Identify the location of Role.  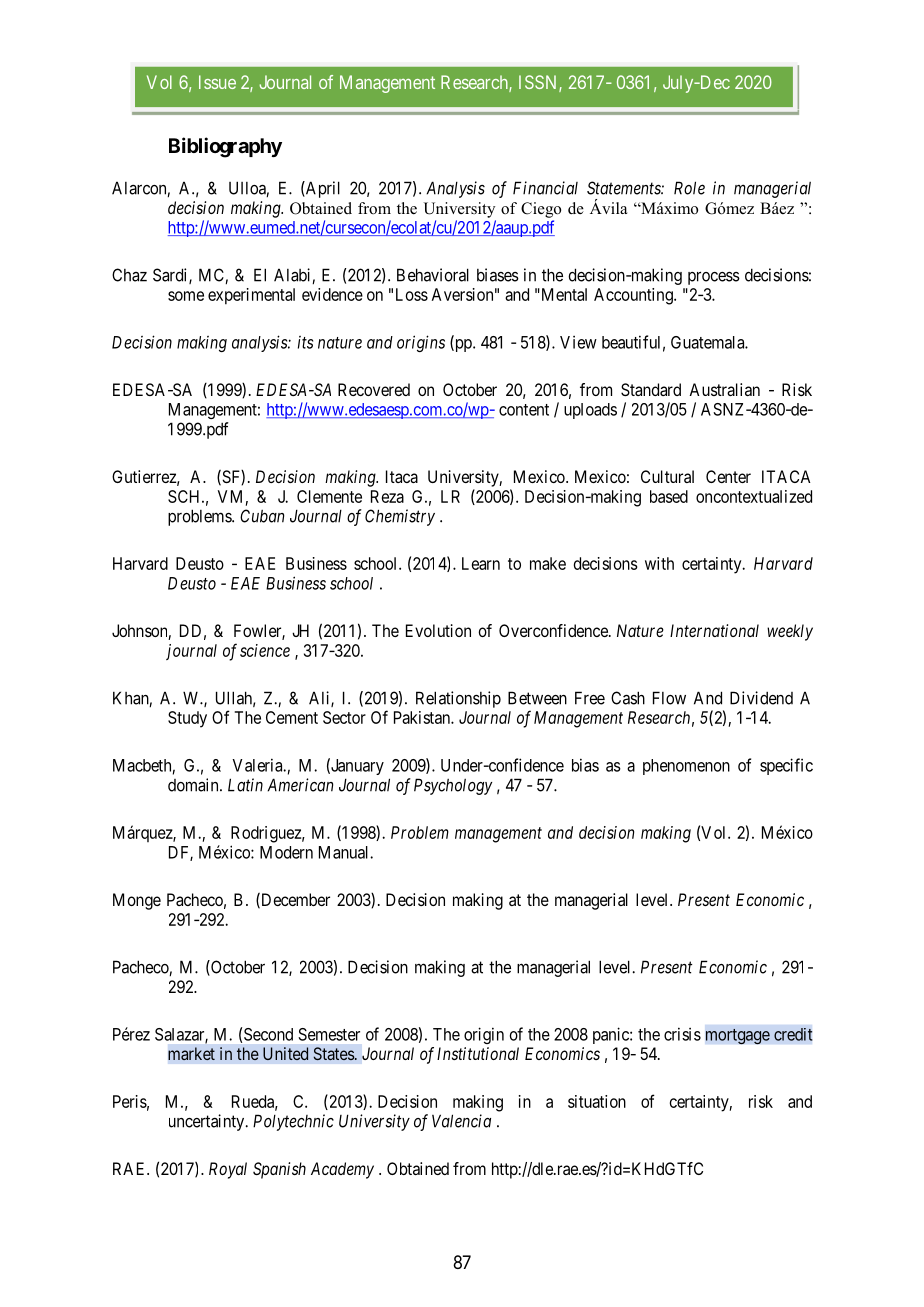
(689, 188).
